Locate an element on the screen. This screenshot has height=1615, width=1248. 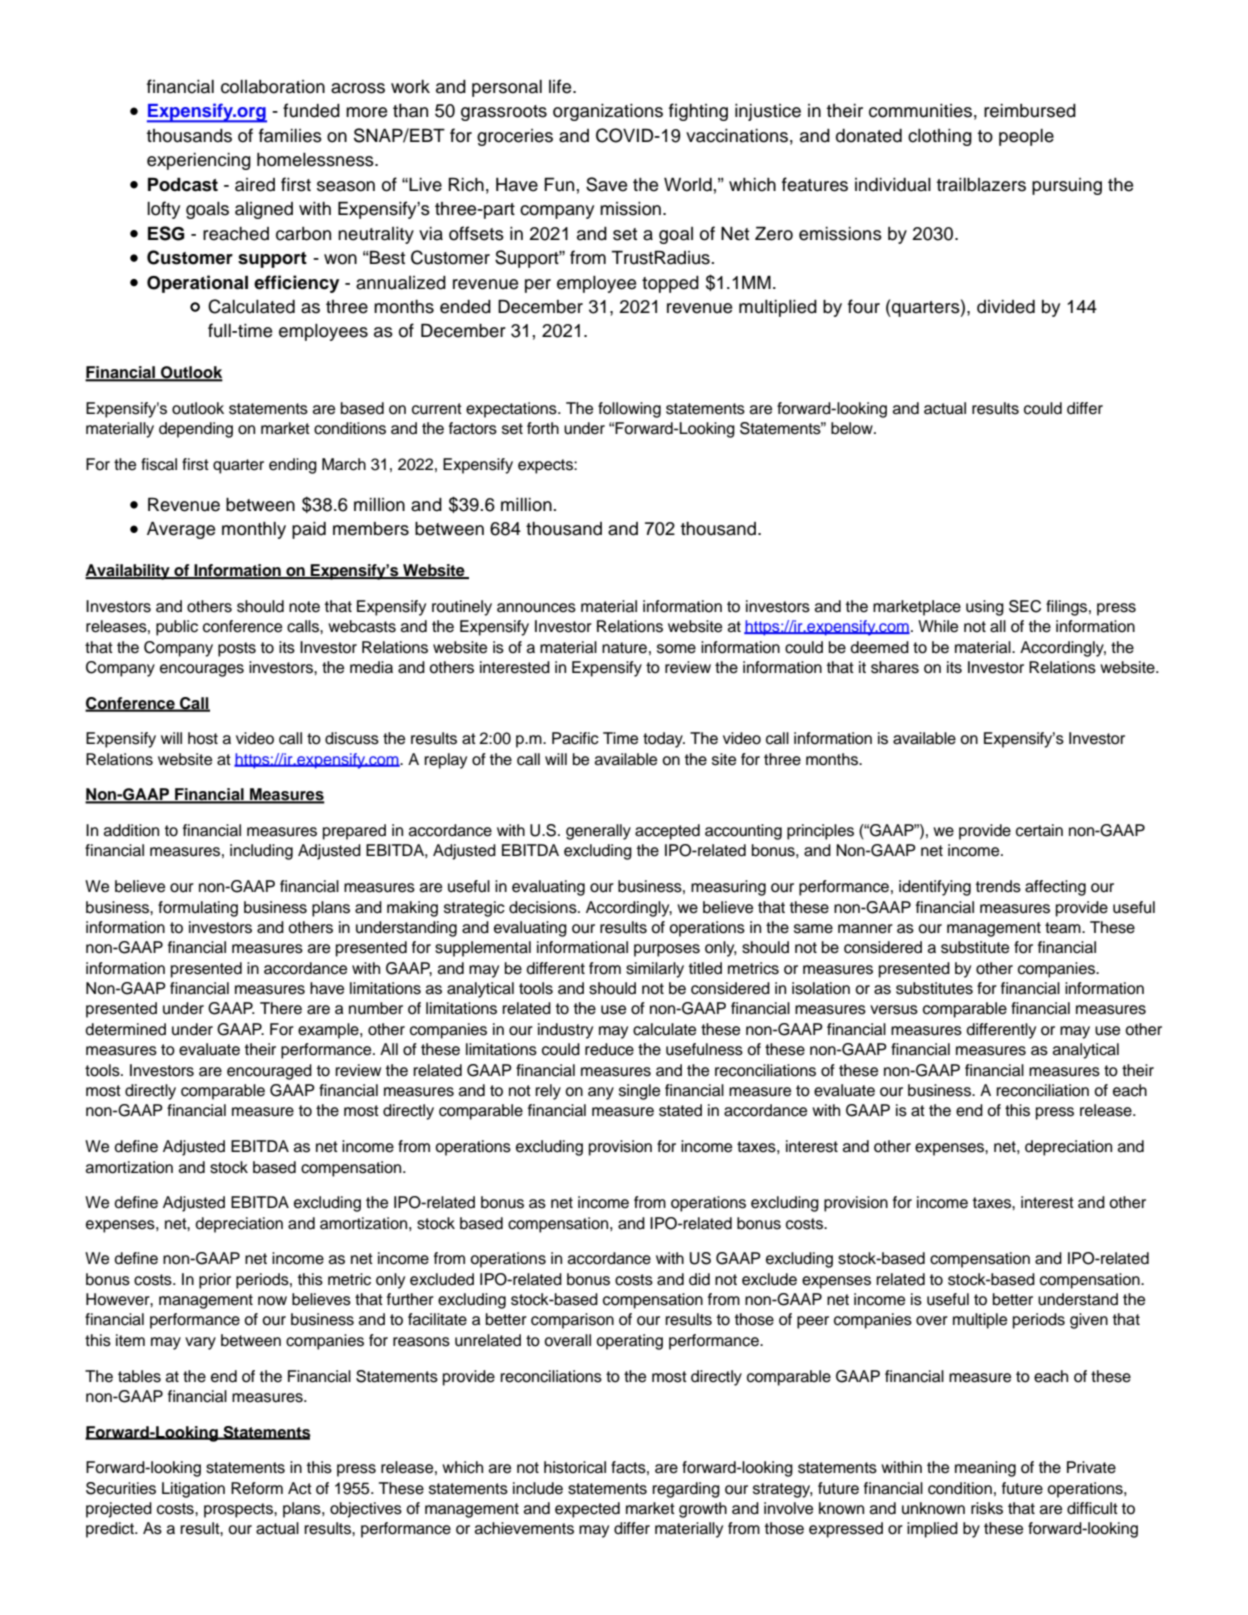
forth is located at coordinates (543, 428).
